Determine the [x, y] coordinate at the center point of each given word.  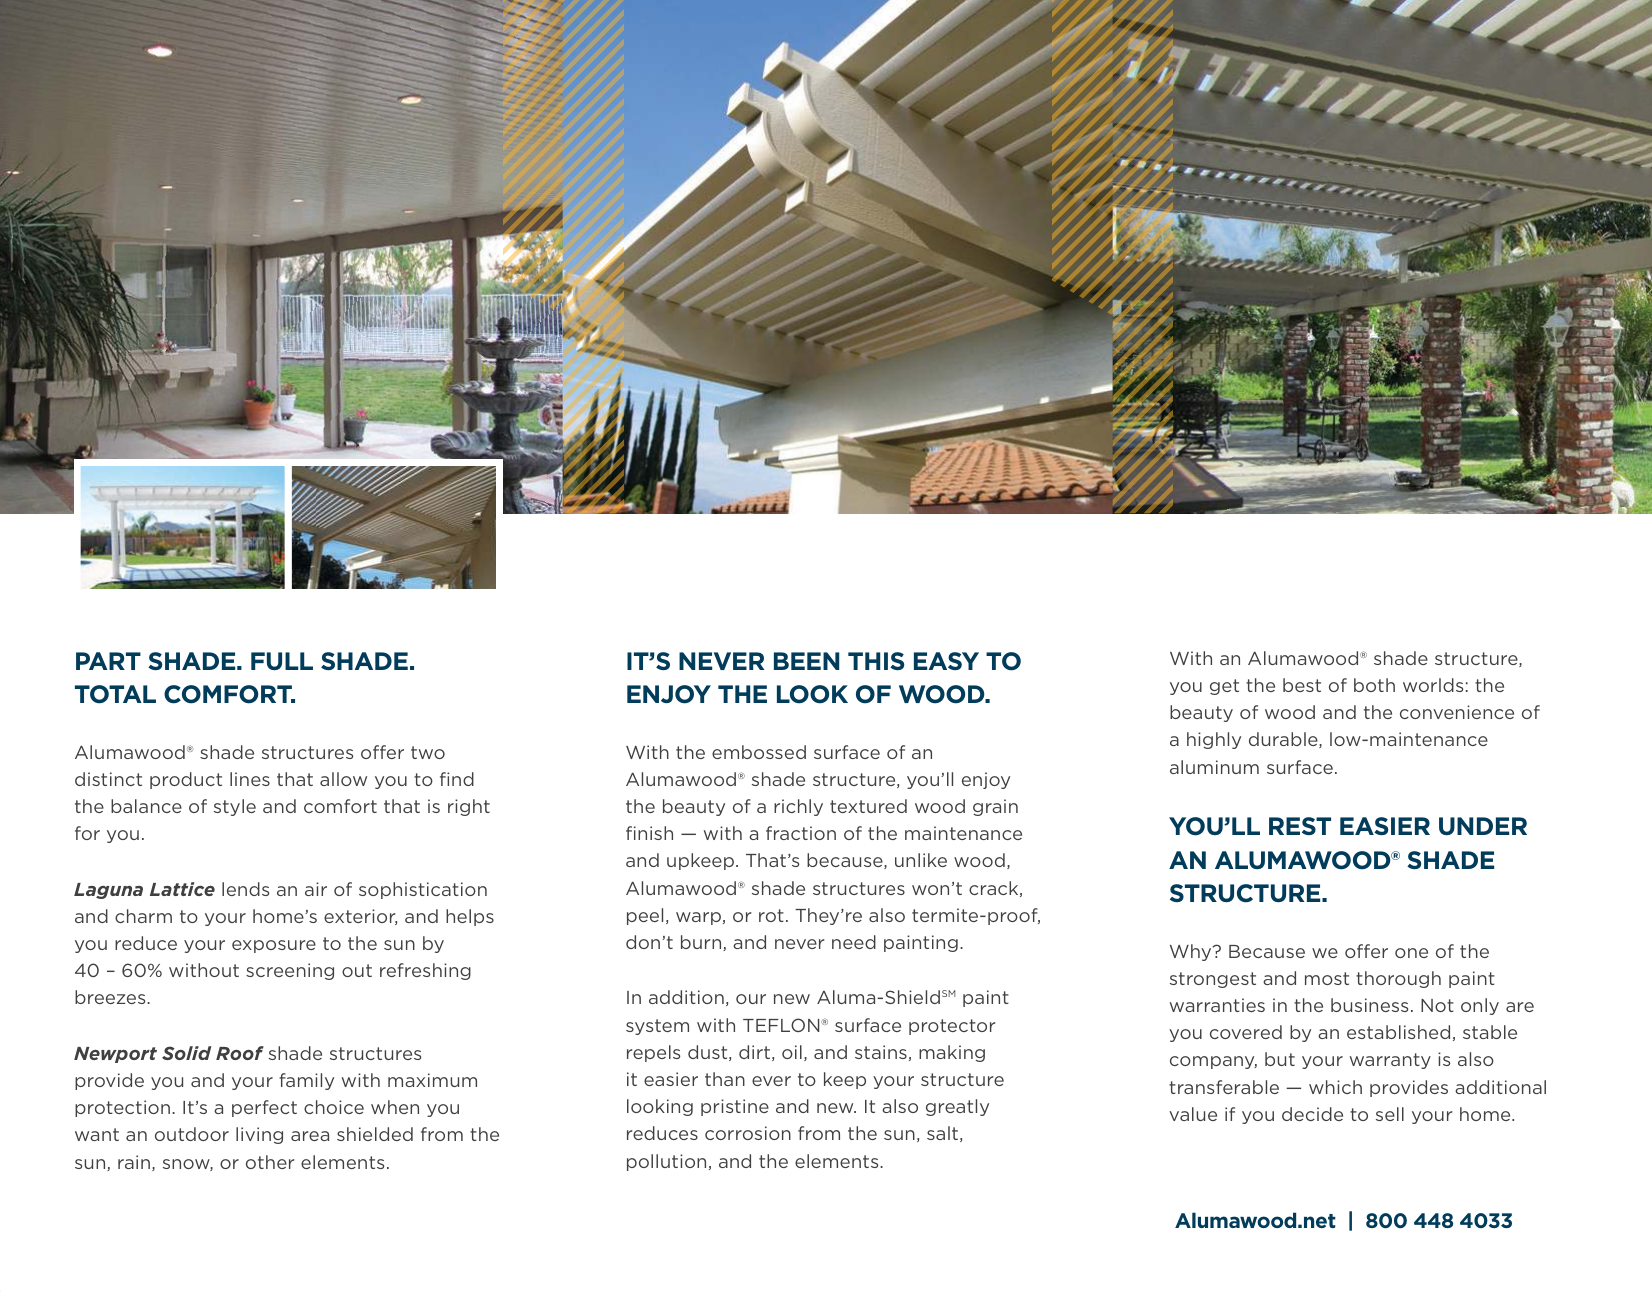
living [259, 1135]
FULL [282, 661]
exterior [360, 917]
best [1302, 685]
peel [645, 916]
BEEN [806, 661]
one [1411, 953]
